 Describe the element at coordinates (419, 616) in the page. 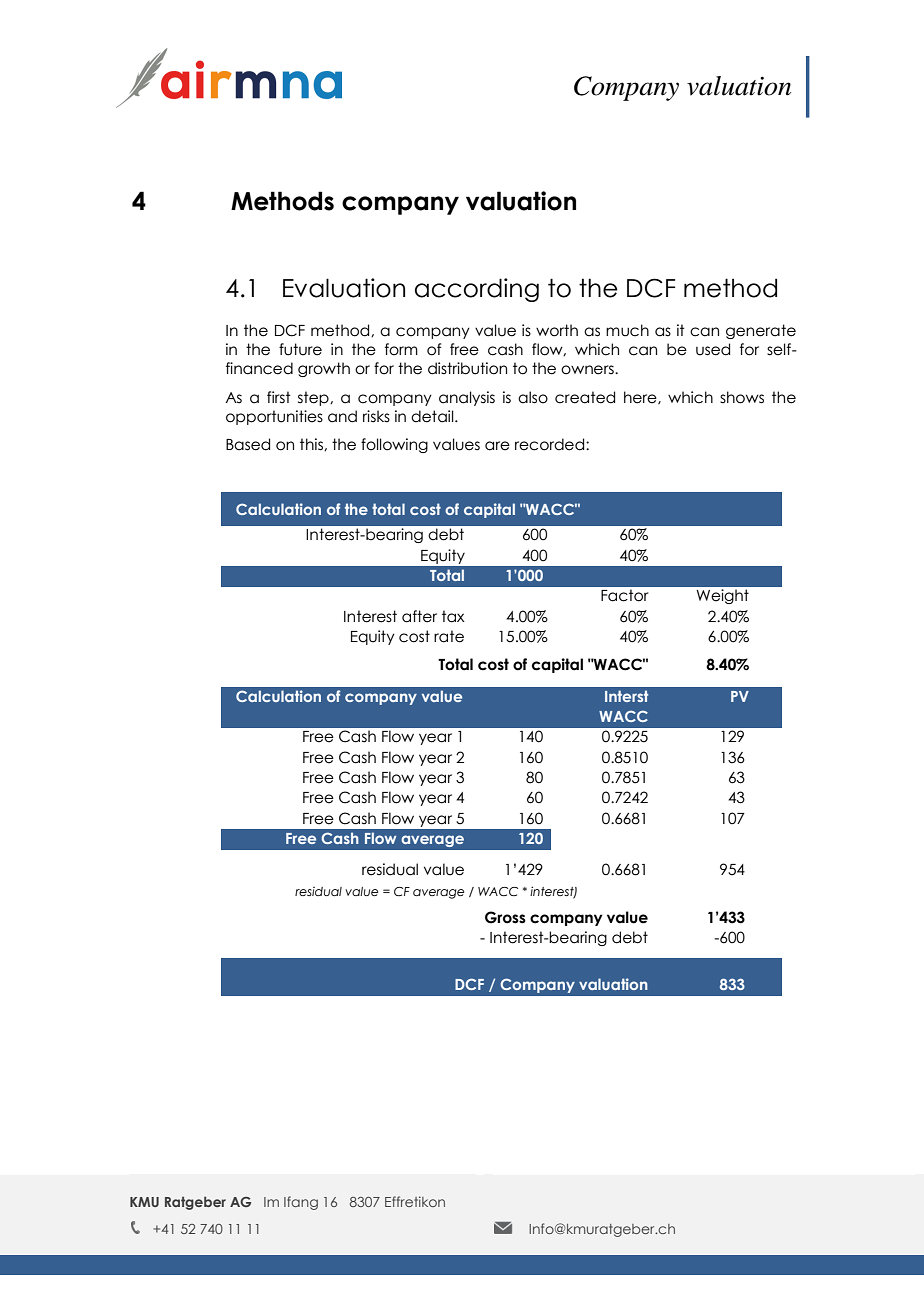

I see `after` at that location.
